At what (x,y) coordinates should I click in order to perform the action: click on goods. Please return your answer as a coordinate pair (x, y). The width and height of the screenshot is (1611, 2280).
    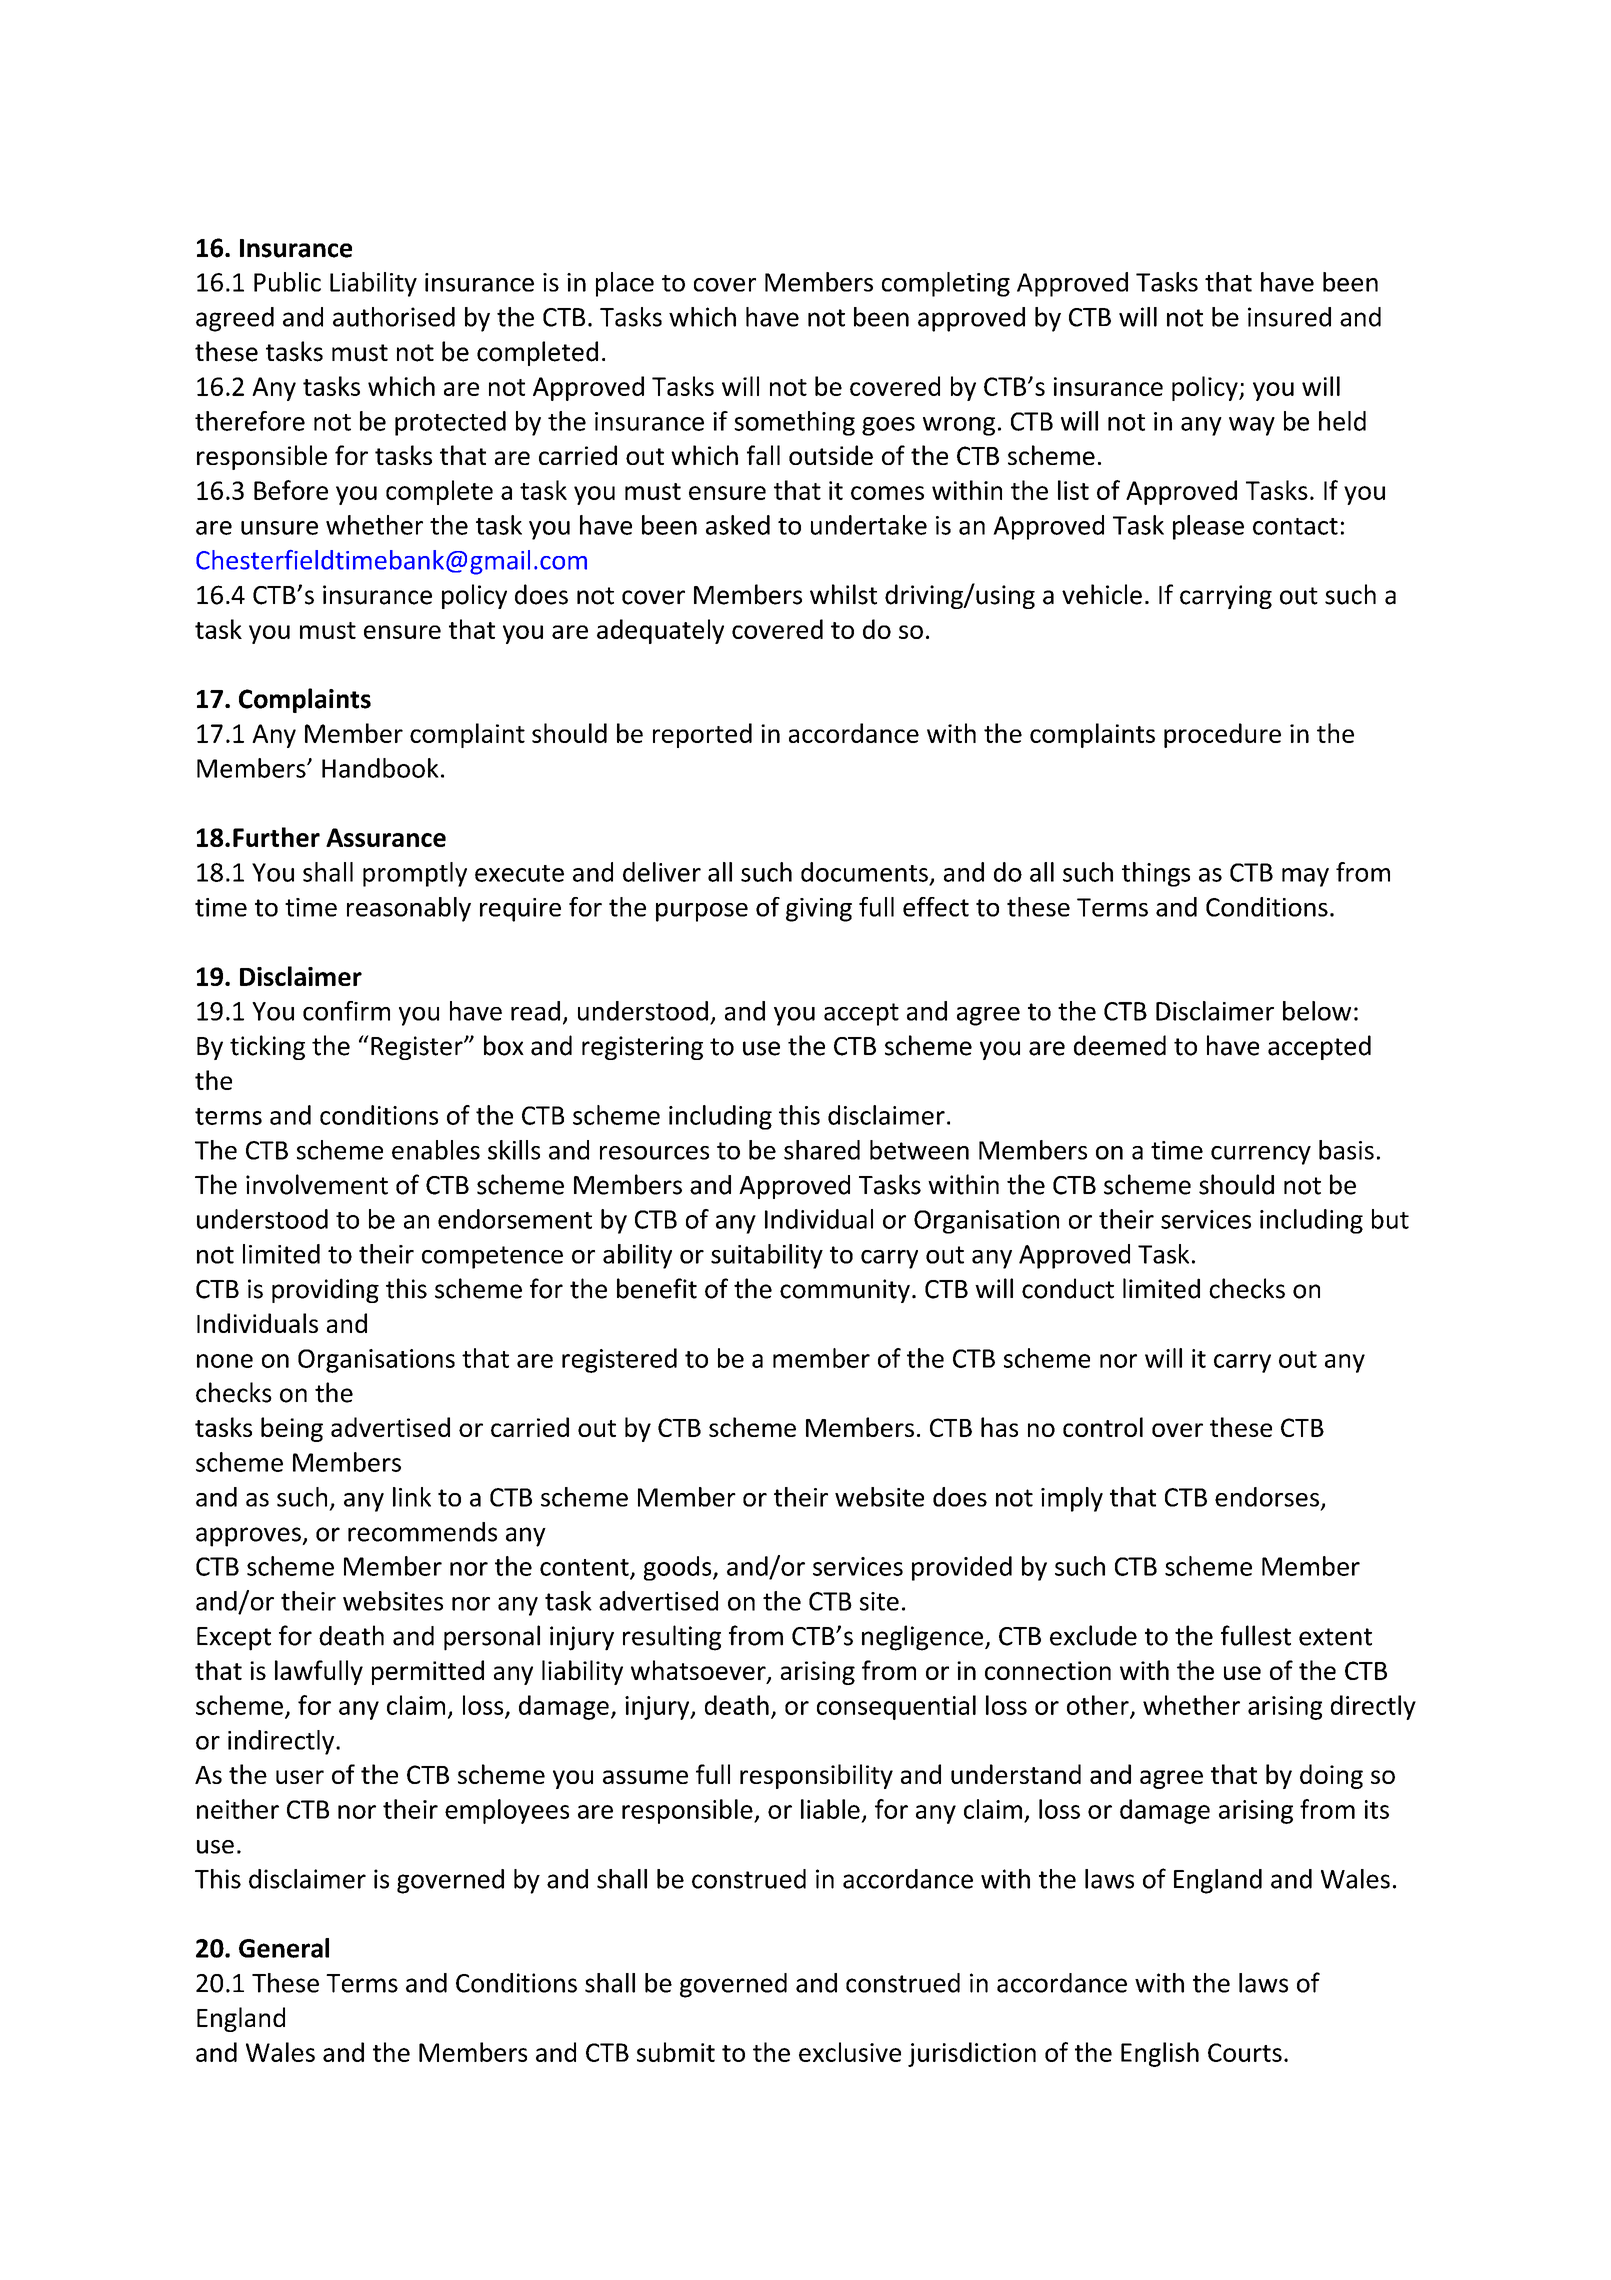
    Looking at the image, I should click on (679, 1568).
